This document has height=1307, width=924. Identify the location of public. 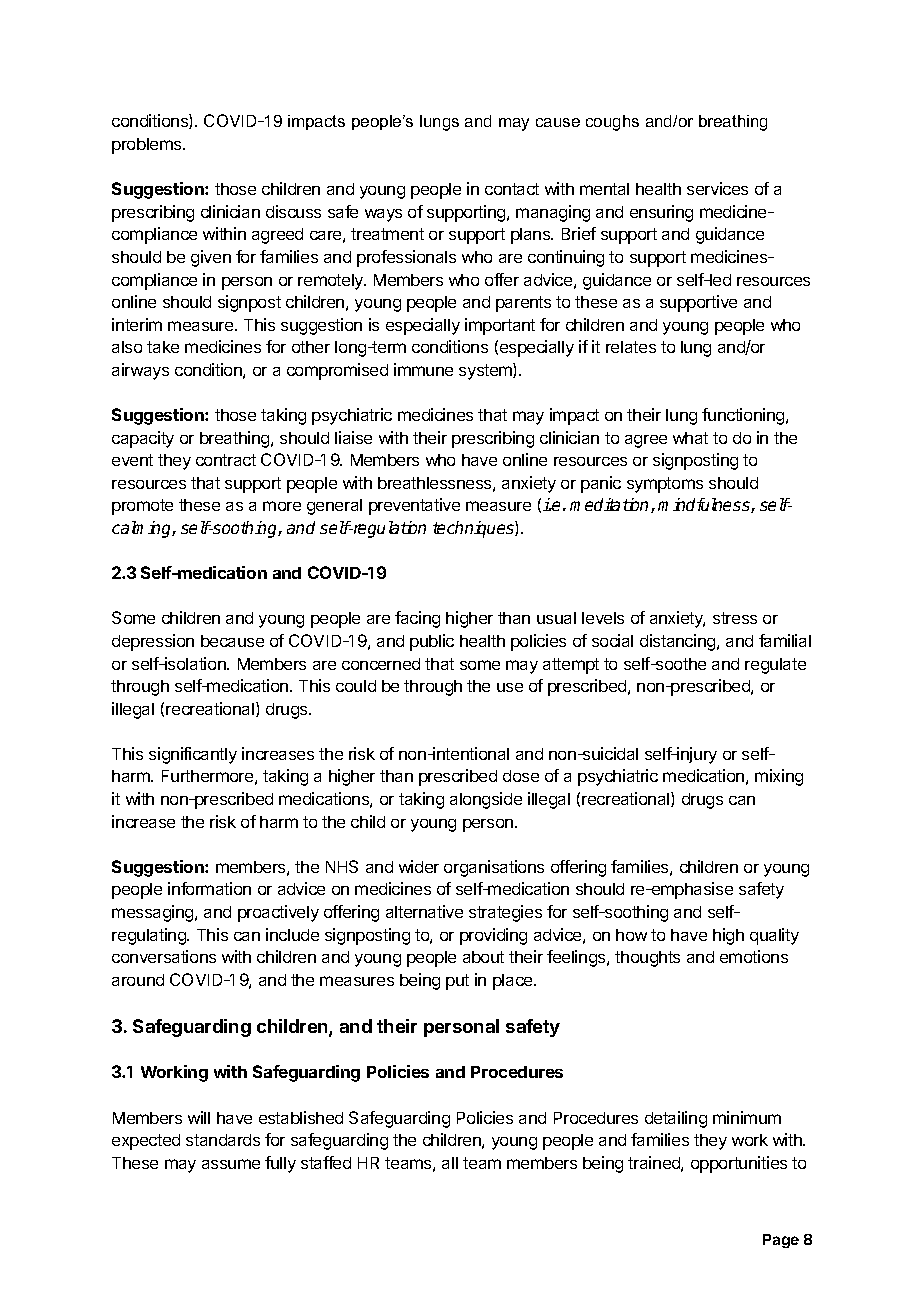
(432, 642).
